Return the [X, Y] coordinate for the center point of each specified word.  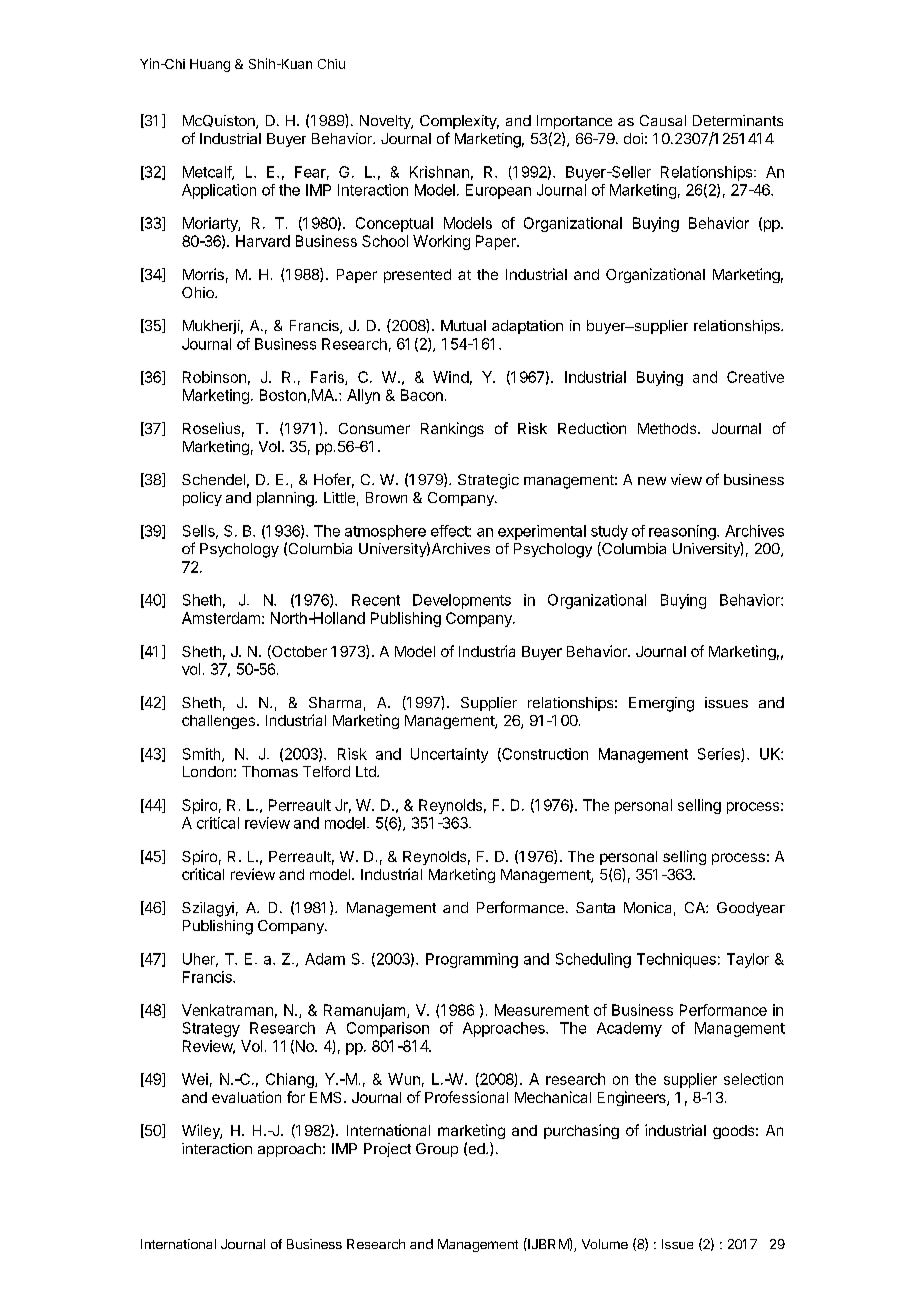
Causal [663, 120]
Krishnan [439, 172]
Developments [462, 601]
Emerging [661, 704]
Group [437, 1150]
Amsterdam [221, 618]
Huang [210, 65]
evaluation [246, 1097]
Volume [605, 1244]
